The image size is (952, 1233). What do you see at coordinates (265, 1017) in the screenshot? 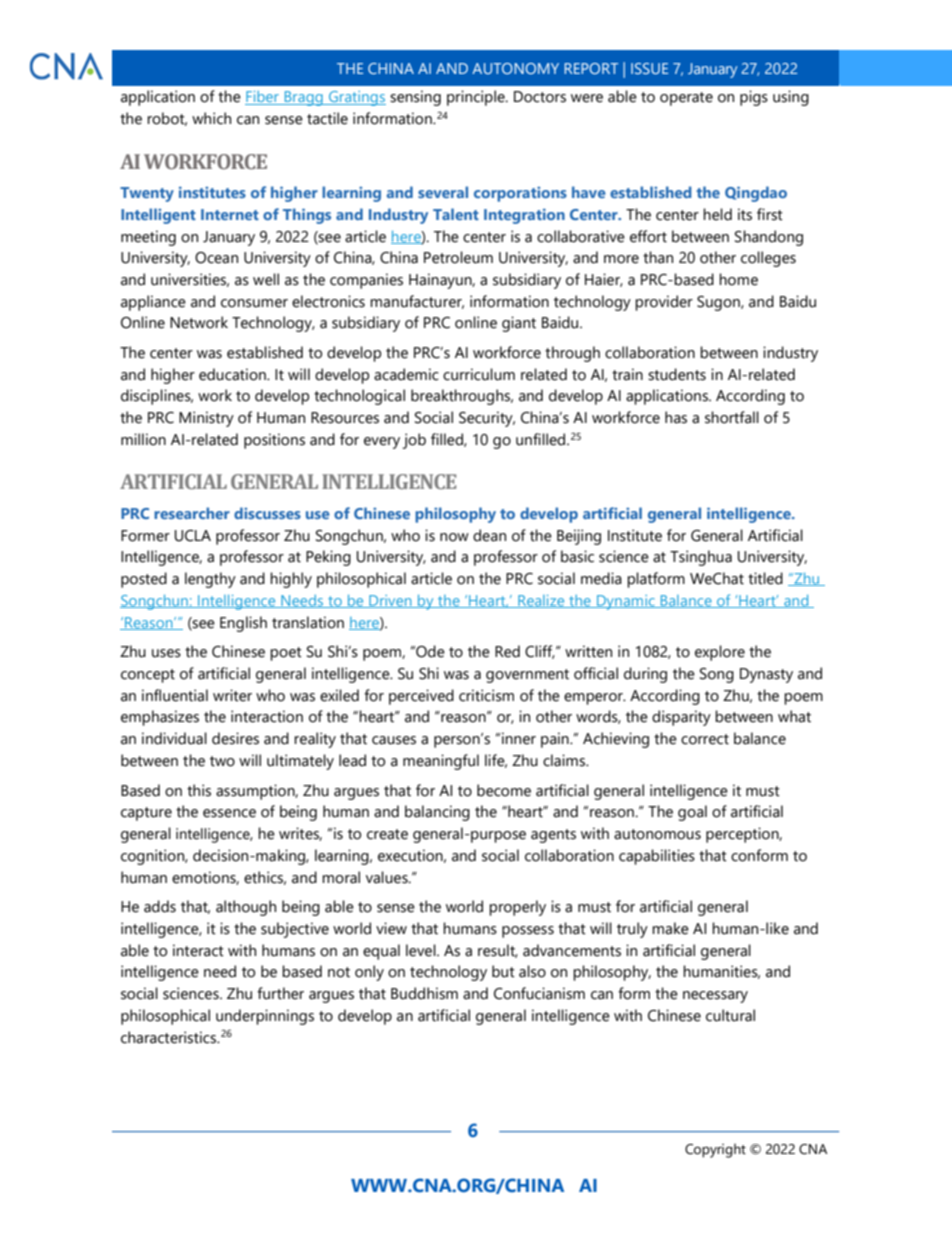
I see `underpinnings` at bounding box center [265, 1017].
